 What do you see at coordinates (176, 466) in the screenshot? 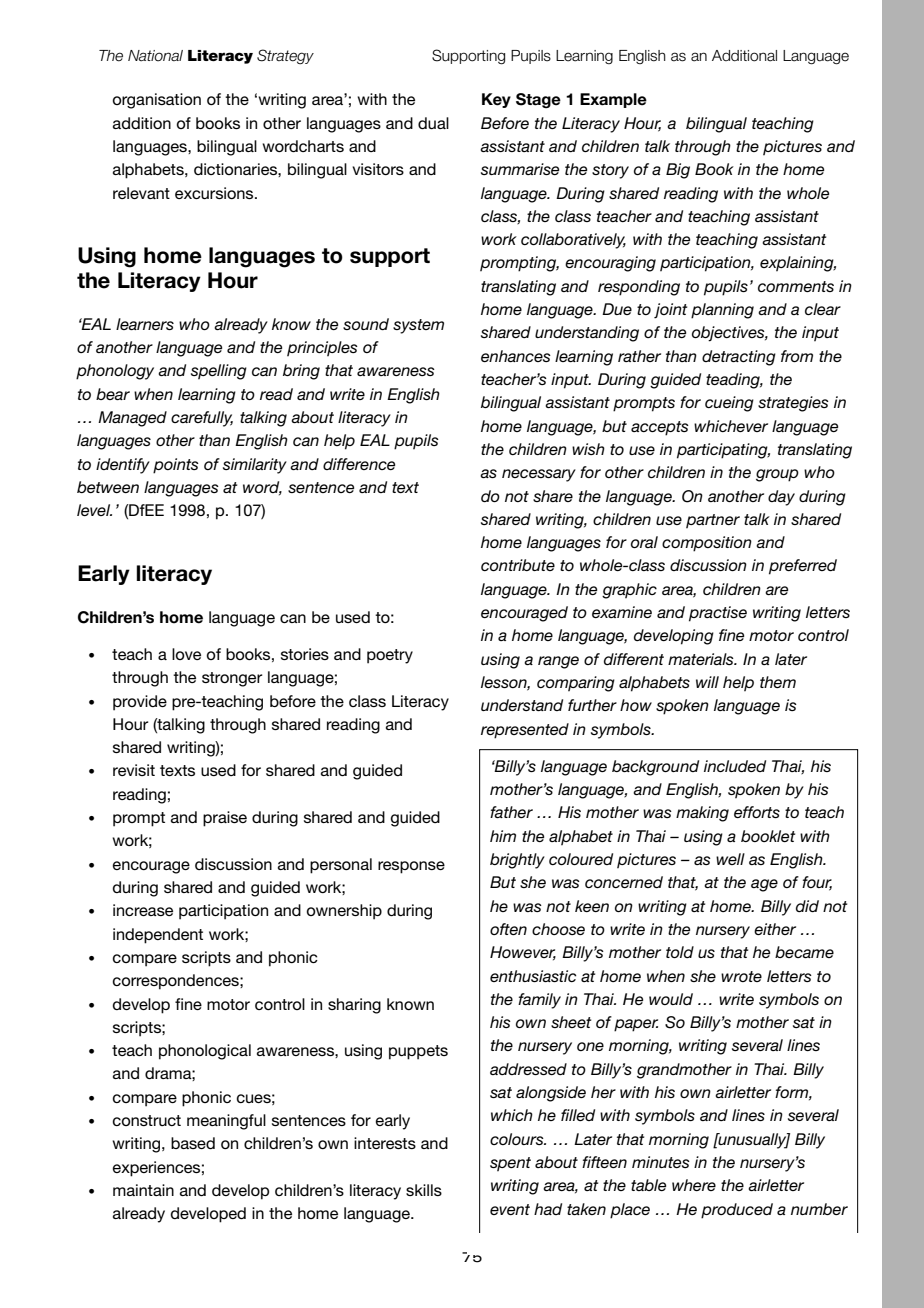
I see `points` at bounding box center [176, 466].
